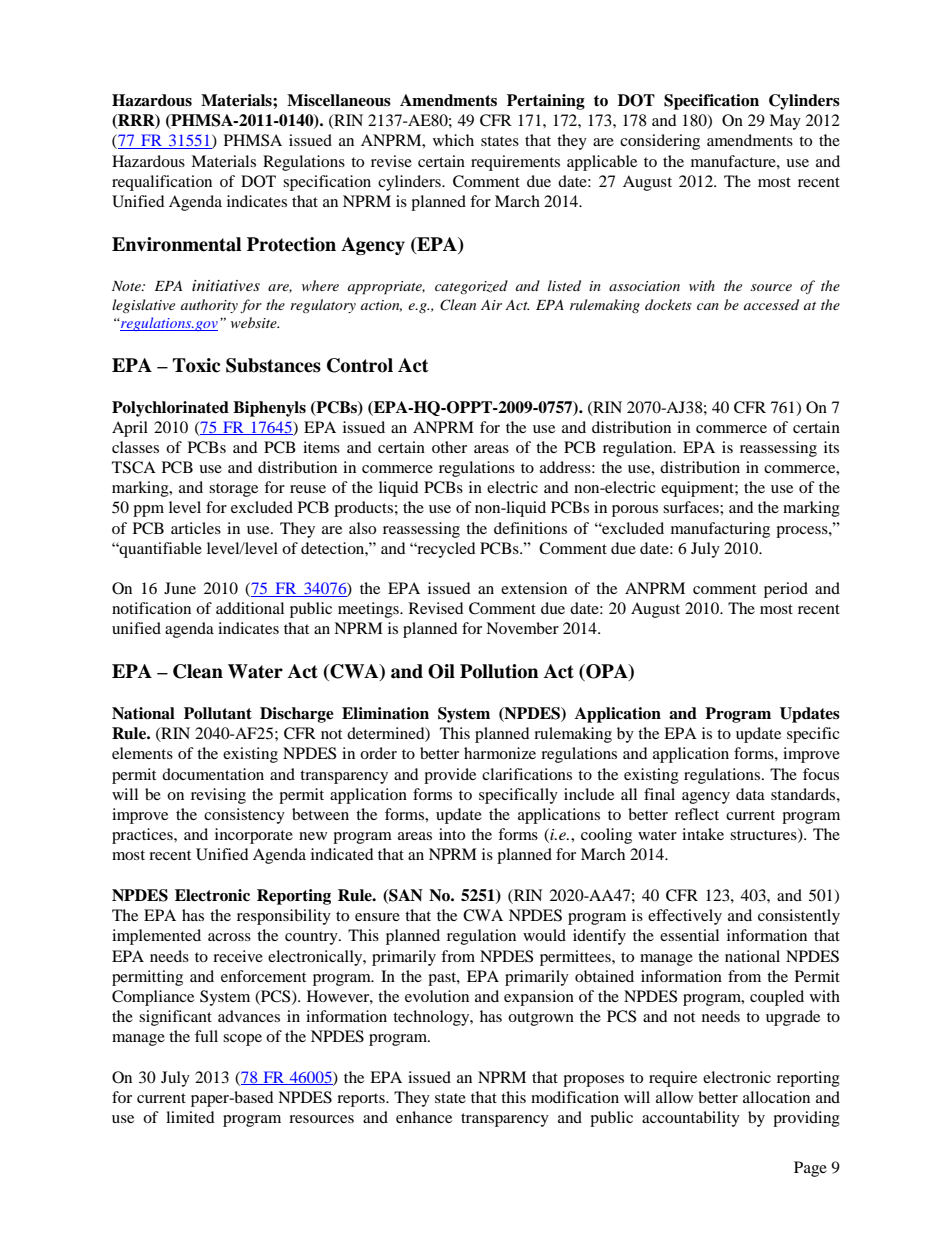 The width and height of the screenshot is (952, 1233). What do you see at coordinates (339, 100) in the screenshot?
I see `Miscellaneous` at bounding box center [339, 100].
